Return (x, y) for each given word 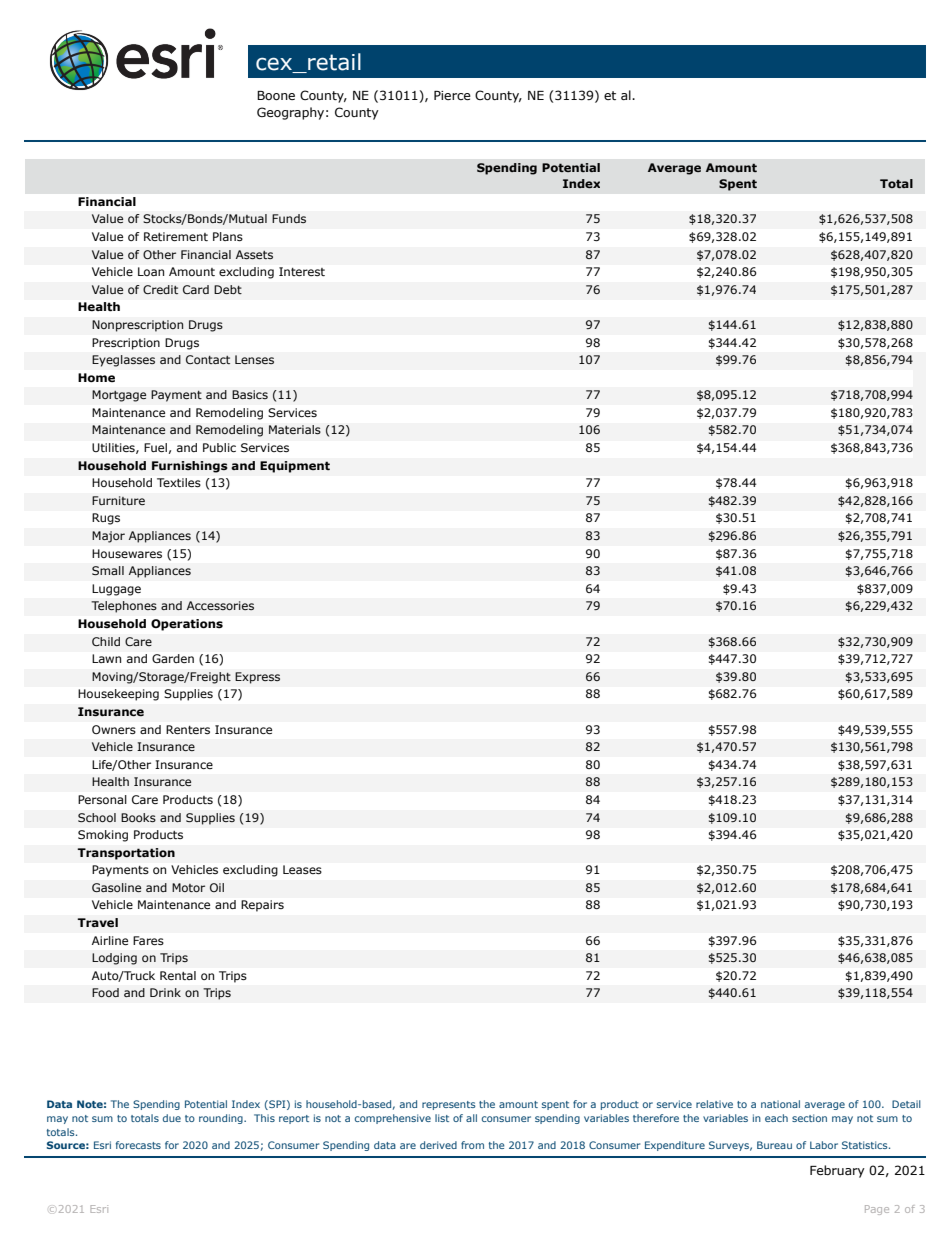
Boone (276, 95)
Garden (173, 658)
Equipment (295, 467)
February (837, 1171)
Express (257, 678)
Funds (289, 218)
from (472, 1145)
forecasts (138, 1145)
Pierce (452, 95)
